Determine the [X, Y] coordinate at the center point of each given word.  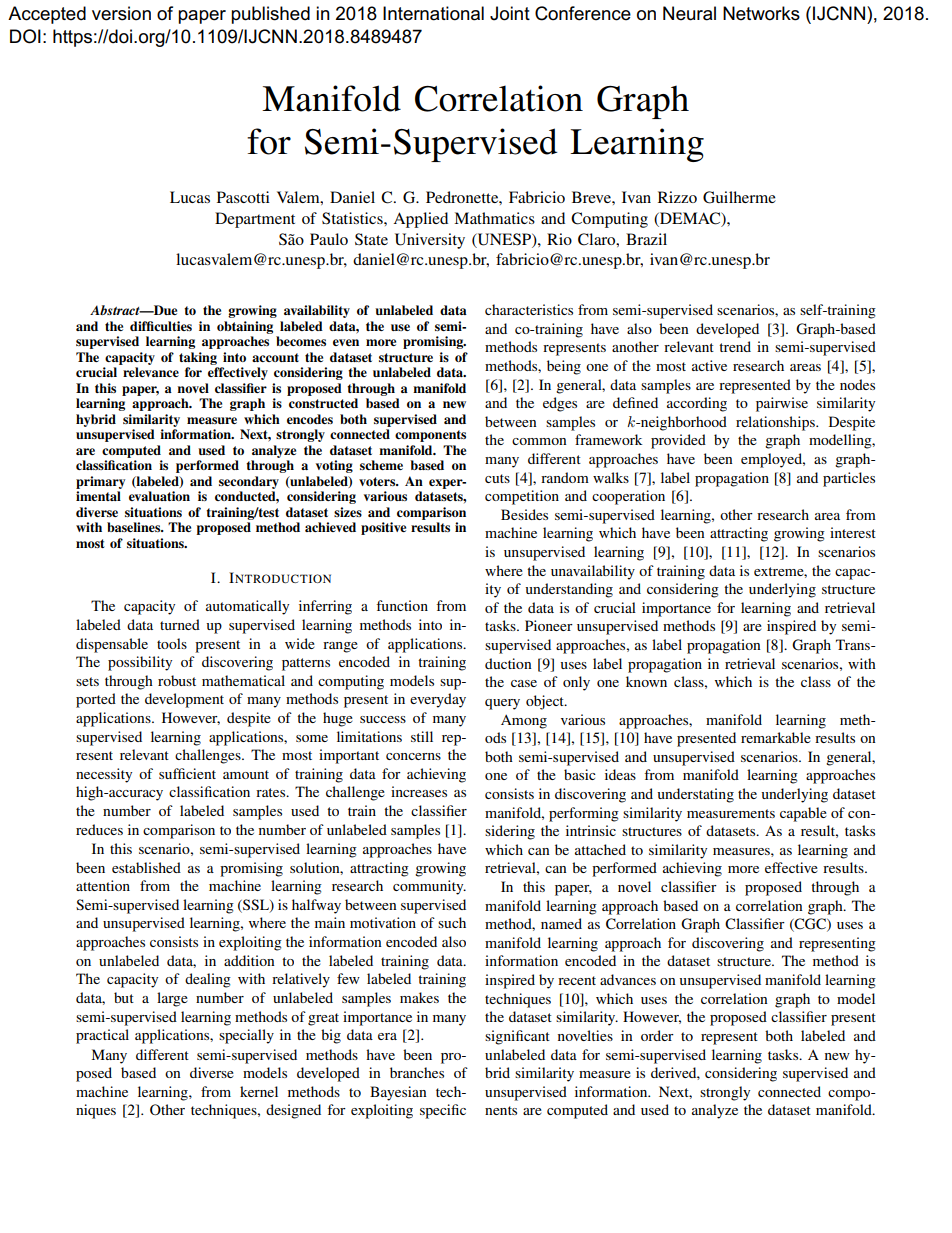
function [402, 605]
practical [102, 1036]
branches [417, 1072]
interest [853, 532]
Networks [761, 13]
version [121, 13]
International [433, 13]
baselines [135, 527]
